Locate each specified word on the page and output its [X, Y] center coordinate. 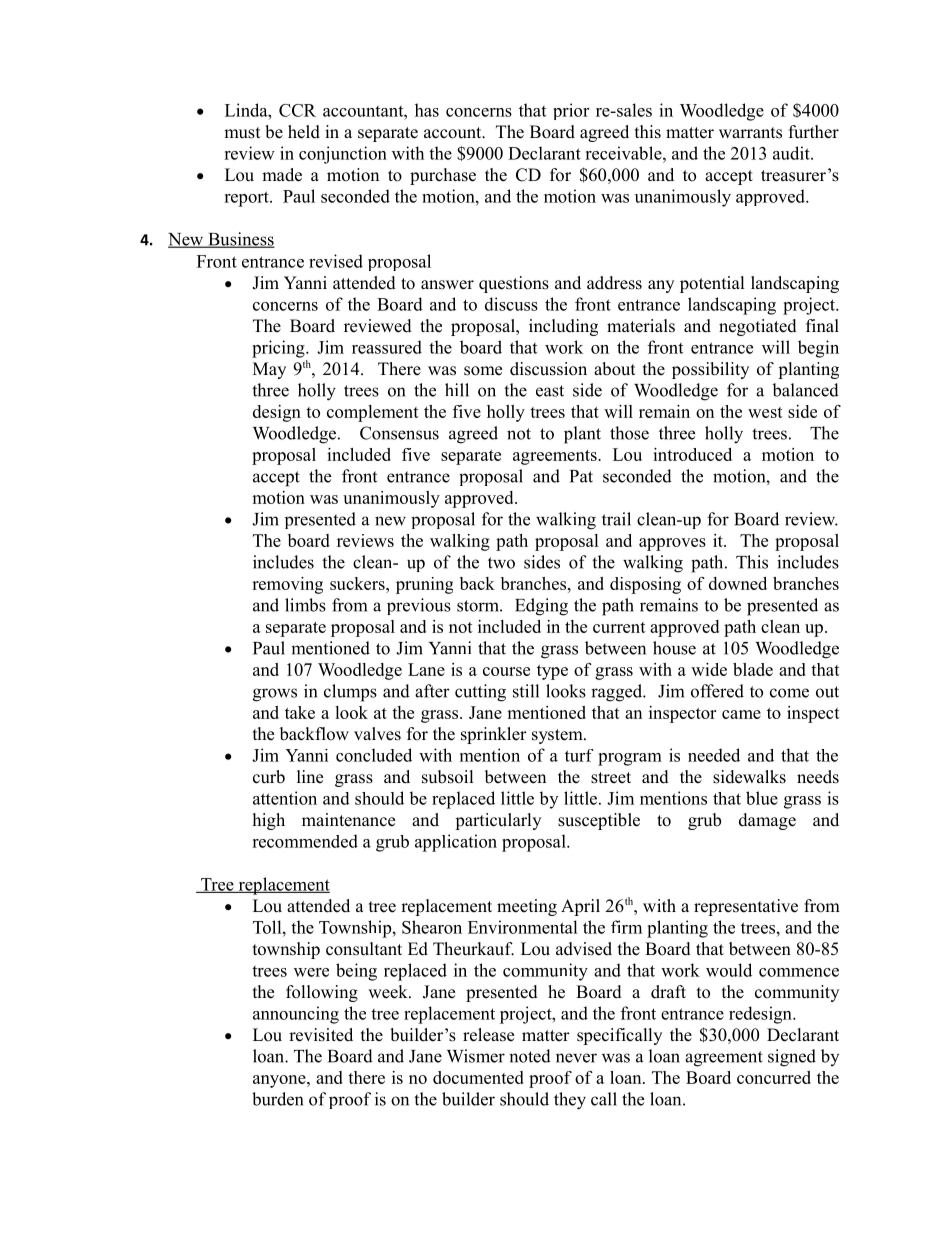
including [563, 327]
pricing [279, 349]
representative [746, 907]
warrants [750, 133]
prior [571, 111]
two [501, 563]
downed [738, 583]
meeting [527, 907]
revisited [321, 1035]
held [304, 132]
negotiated [758, 327]
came [741, 714]
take [300, 712]
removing [287, 585]
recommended [305, 841]
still [526, 691]
